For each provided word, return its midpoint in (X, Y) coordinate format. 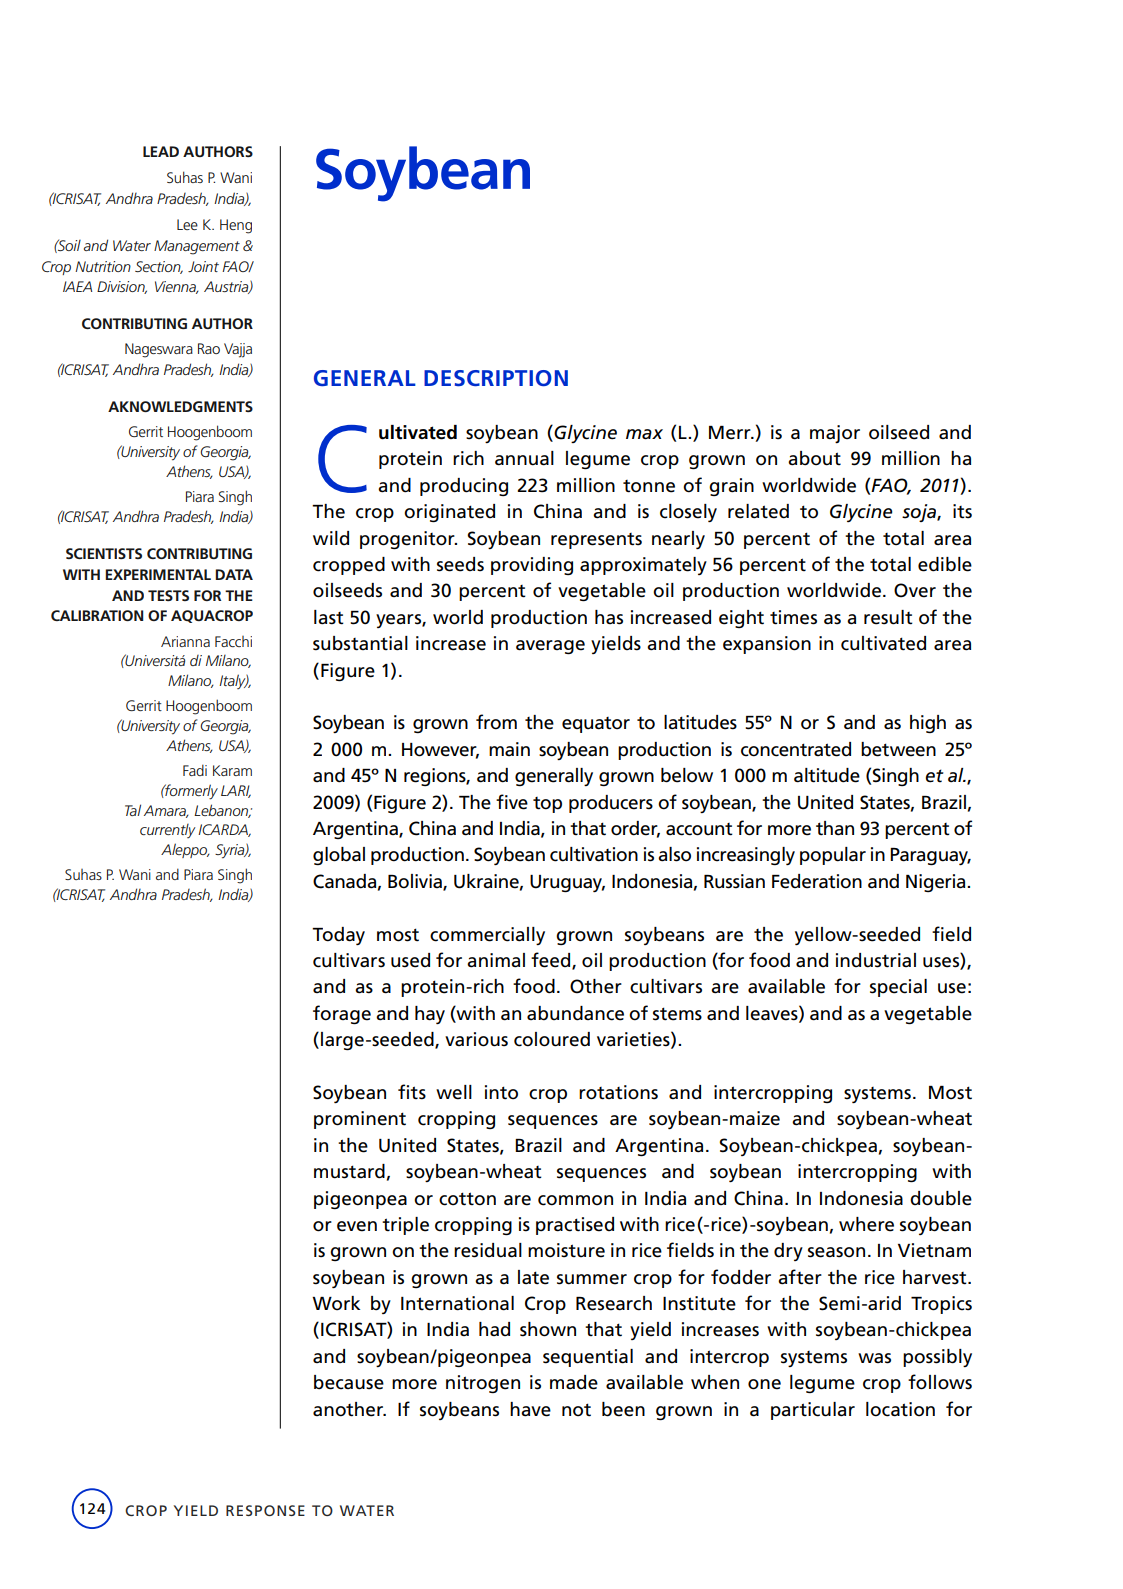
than (835, 828)
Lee (187, 224)
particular (813, 1411)
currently (168, 831)
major (835, 434)
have (530, 1409)
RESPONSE (265, 1510)
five (512, 802)
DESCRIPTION (496, 378)
